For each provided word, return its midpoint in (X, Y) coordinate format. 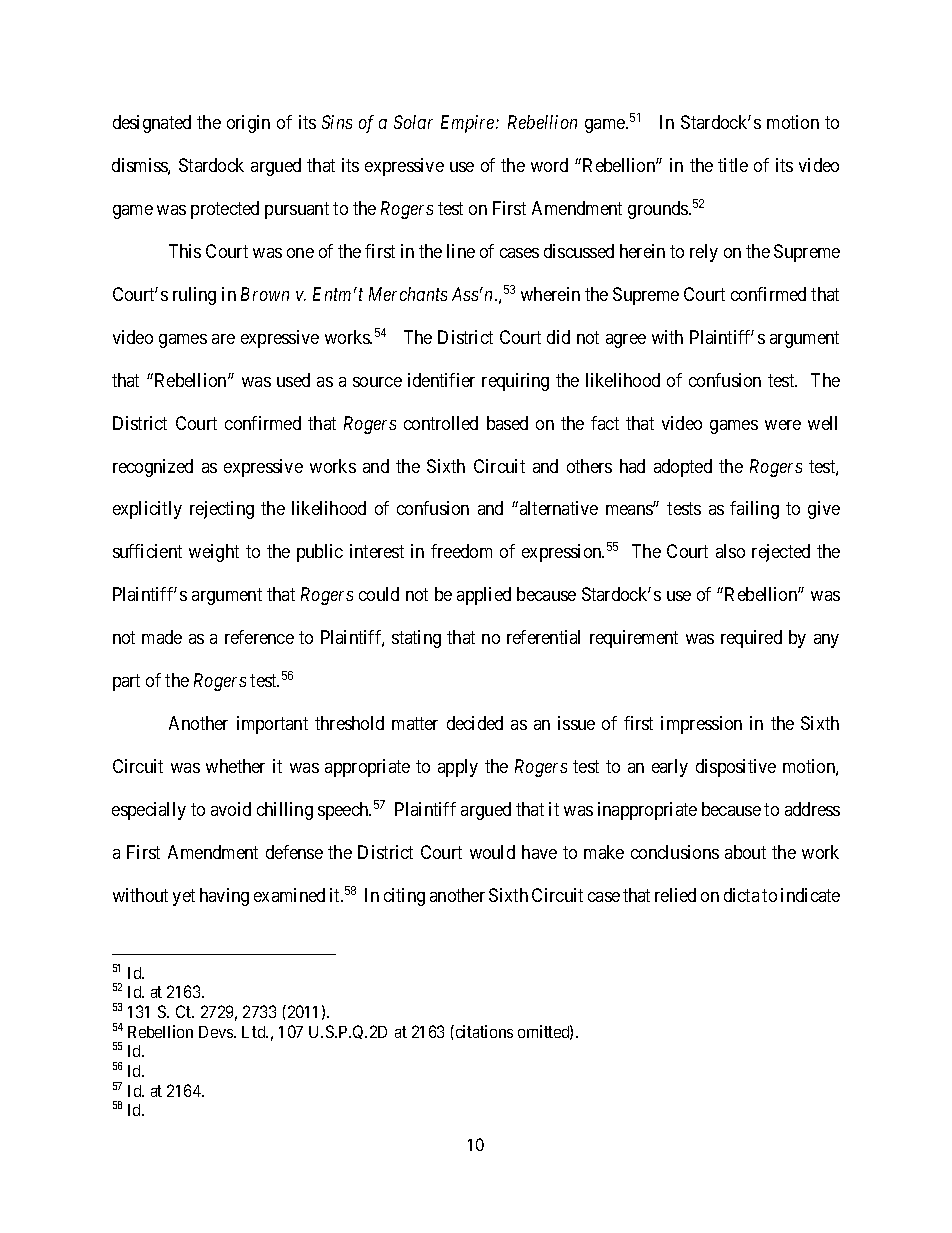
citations (483, 1031)
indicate (810, 895)
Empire (469, 124)
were (783, 425)
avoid (231, 809)
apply (458, 768)
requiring (515, 382)
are (223, 339)
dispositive (736, 768)
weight (214, 553)
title (733, 165)
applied (484, 596)
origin (248, 124)
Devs (217, 1032)
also (730, 551)
